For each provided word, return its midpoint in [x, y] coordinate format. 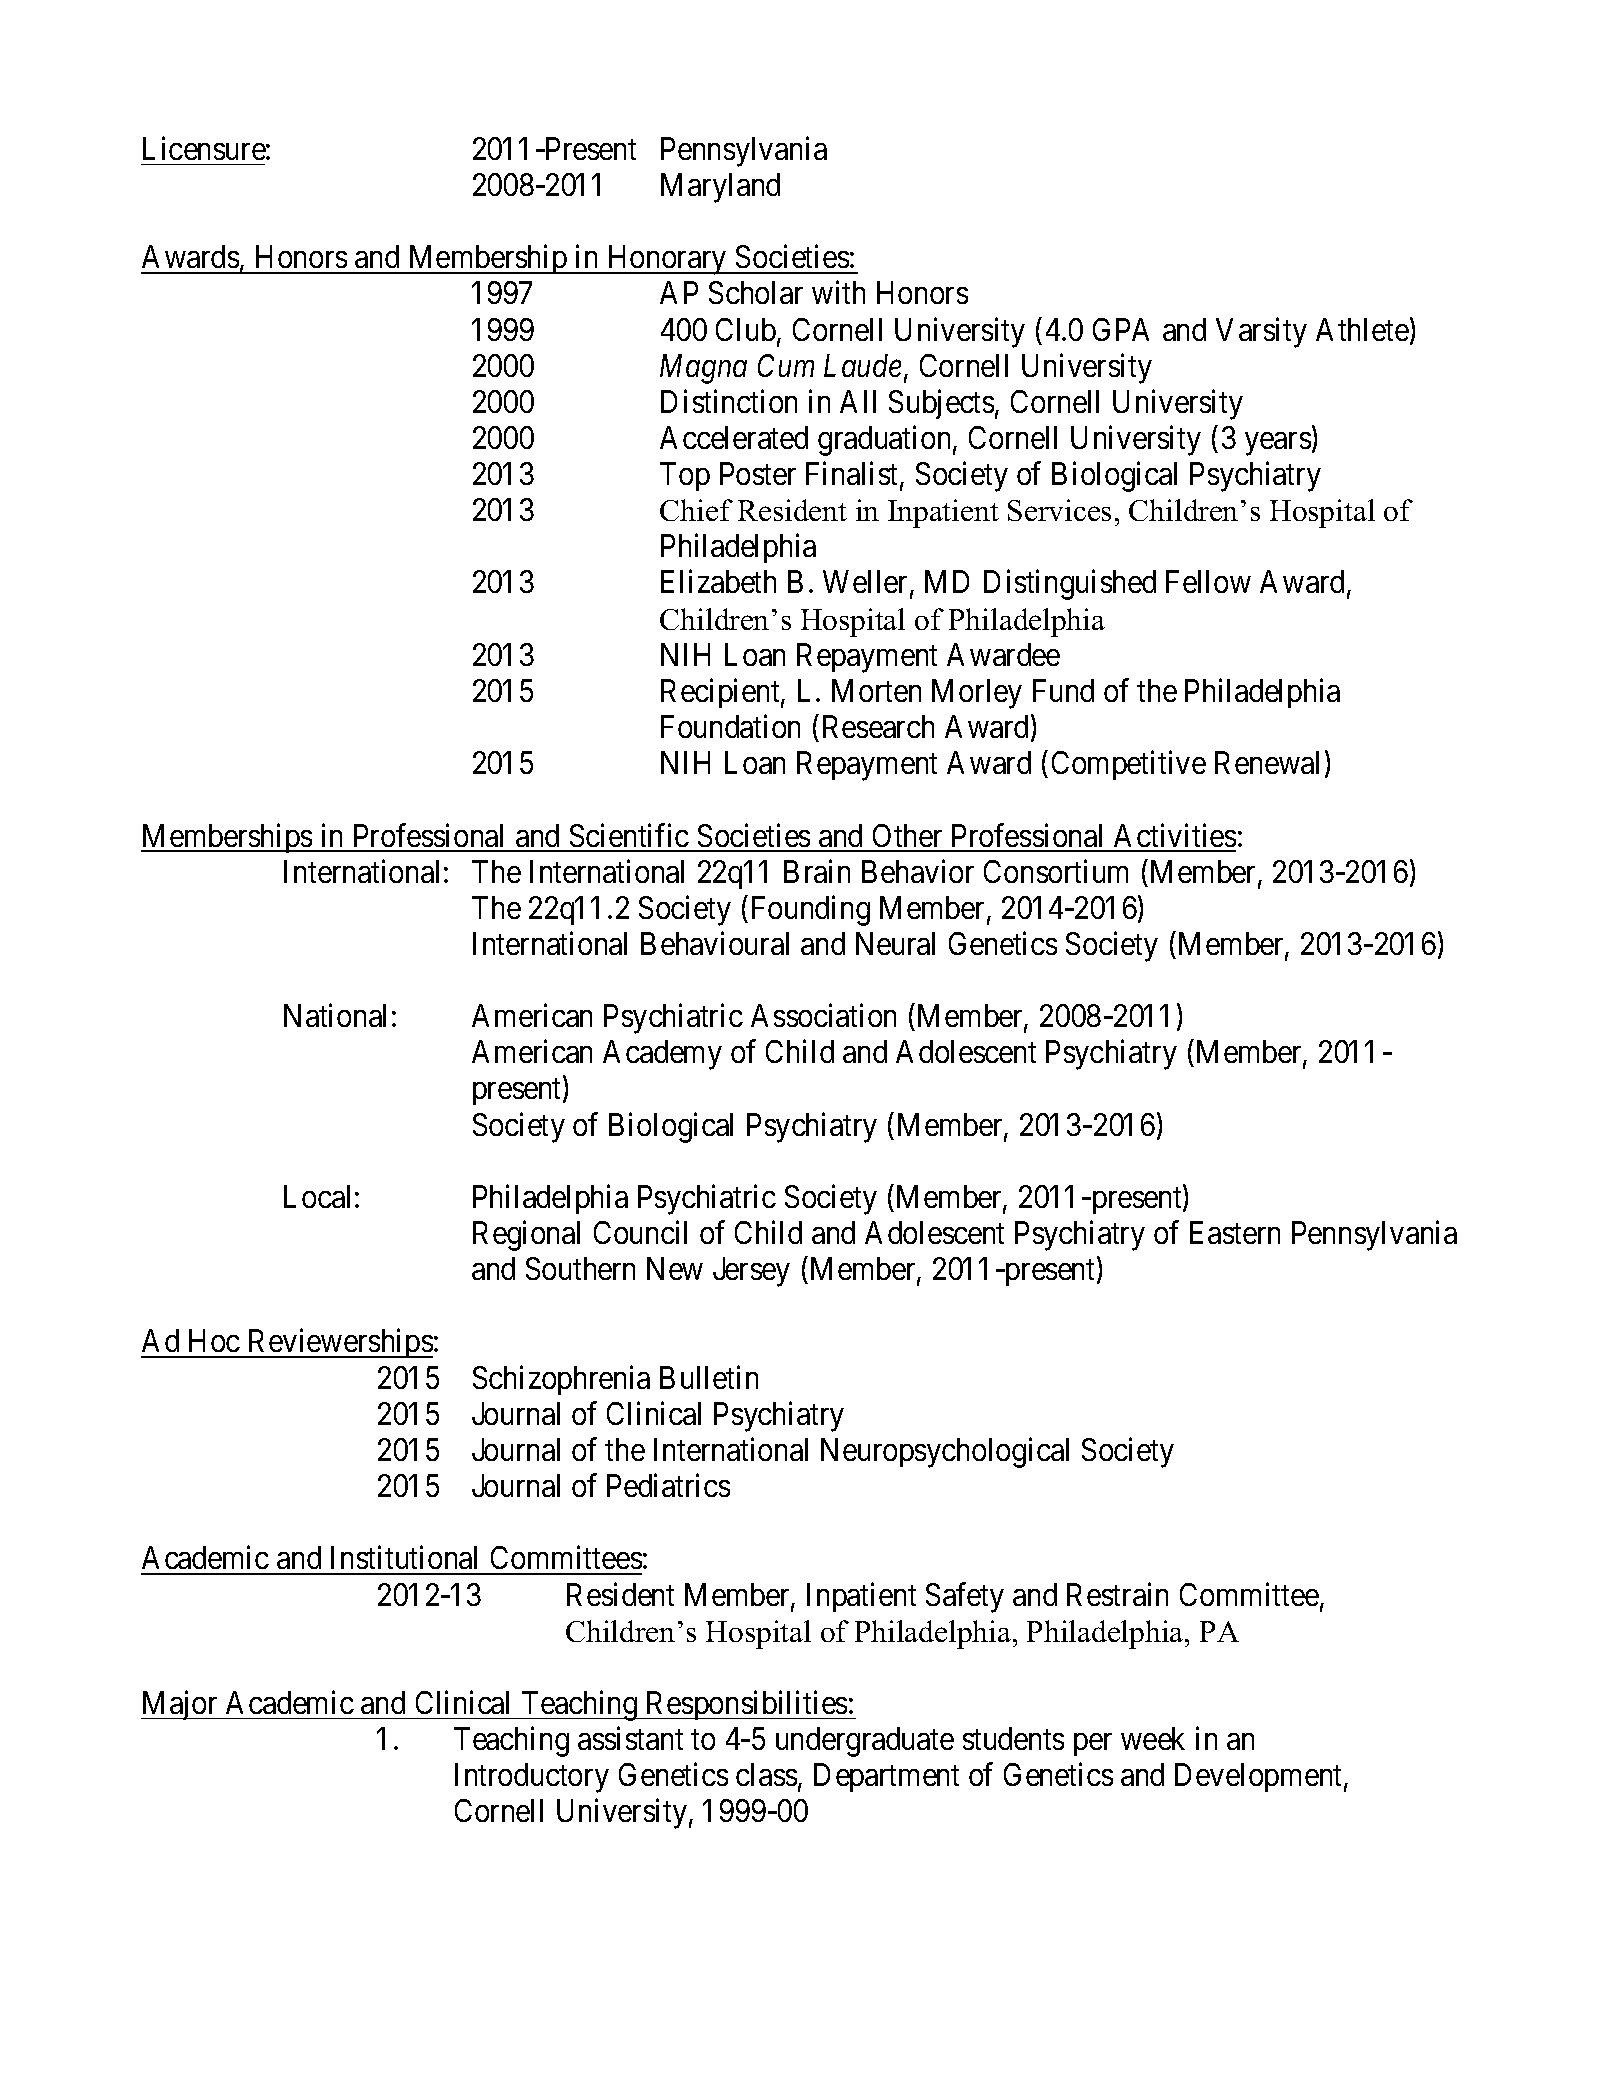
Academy [662, 1055]
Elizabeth [718, 581]
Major [181, 1705]
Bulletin [709, 1377]
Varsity [1261, 332]
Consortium [1056, 871]
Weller [867, 583]
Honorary [667, 260]
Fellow [1208, 581]
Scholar [756, 292]
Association [823, 1015]
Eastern [1235, 1232]
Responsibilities [746, 1705]
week [1153, 1738]
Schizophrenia [561, 1380]
